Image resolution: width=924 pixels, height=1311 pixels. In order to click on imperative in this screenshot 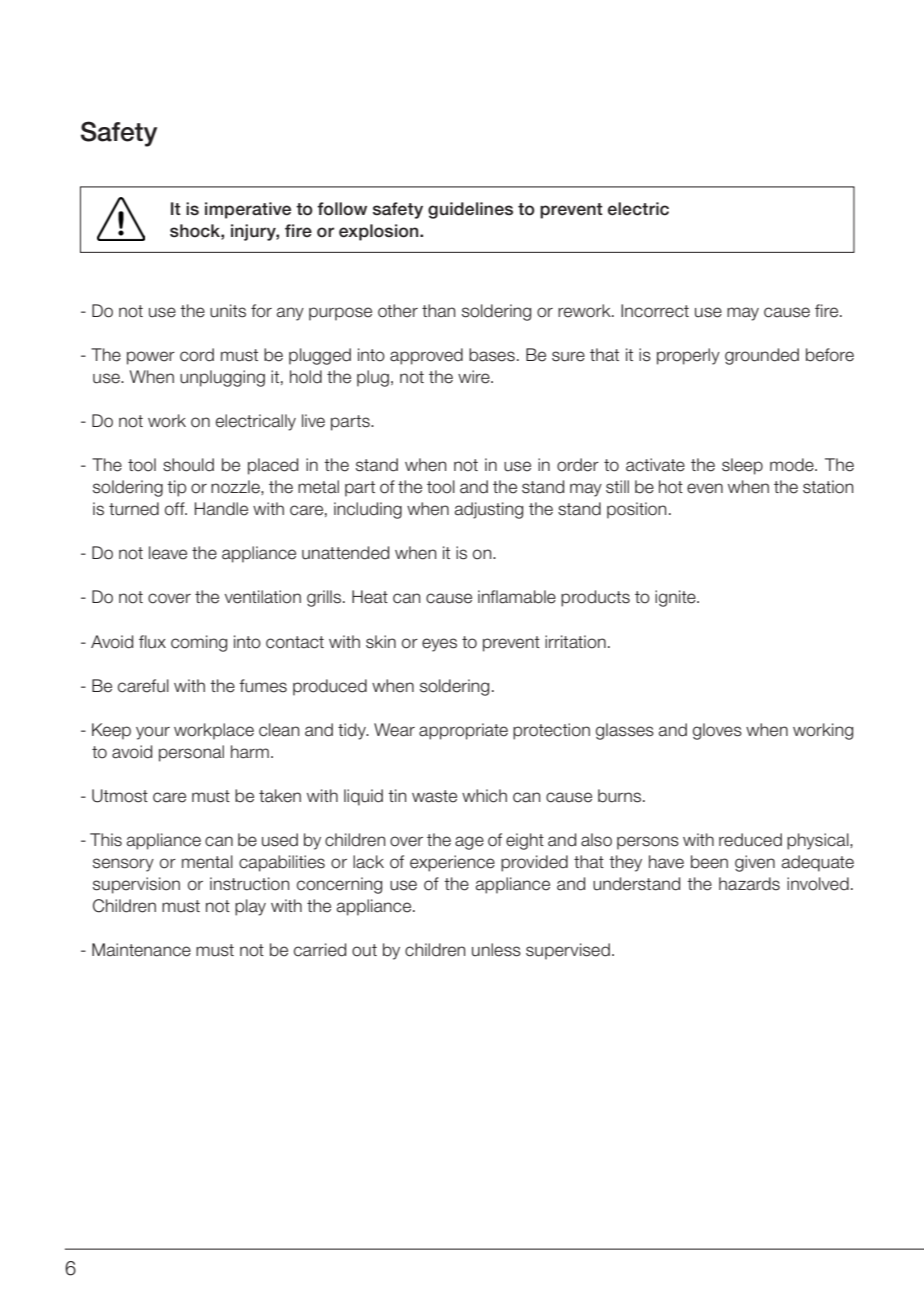, I will do `click(248, 210)`.
